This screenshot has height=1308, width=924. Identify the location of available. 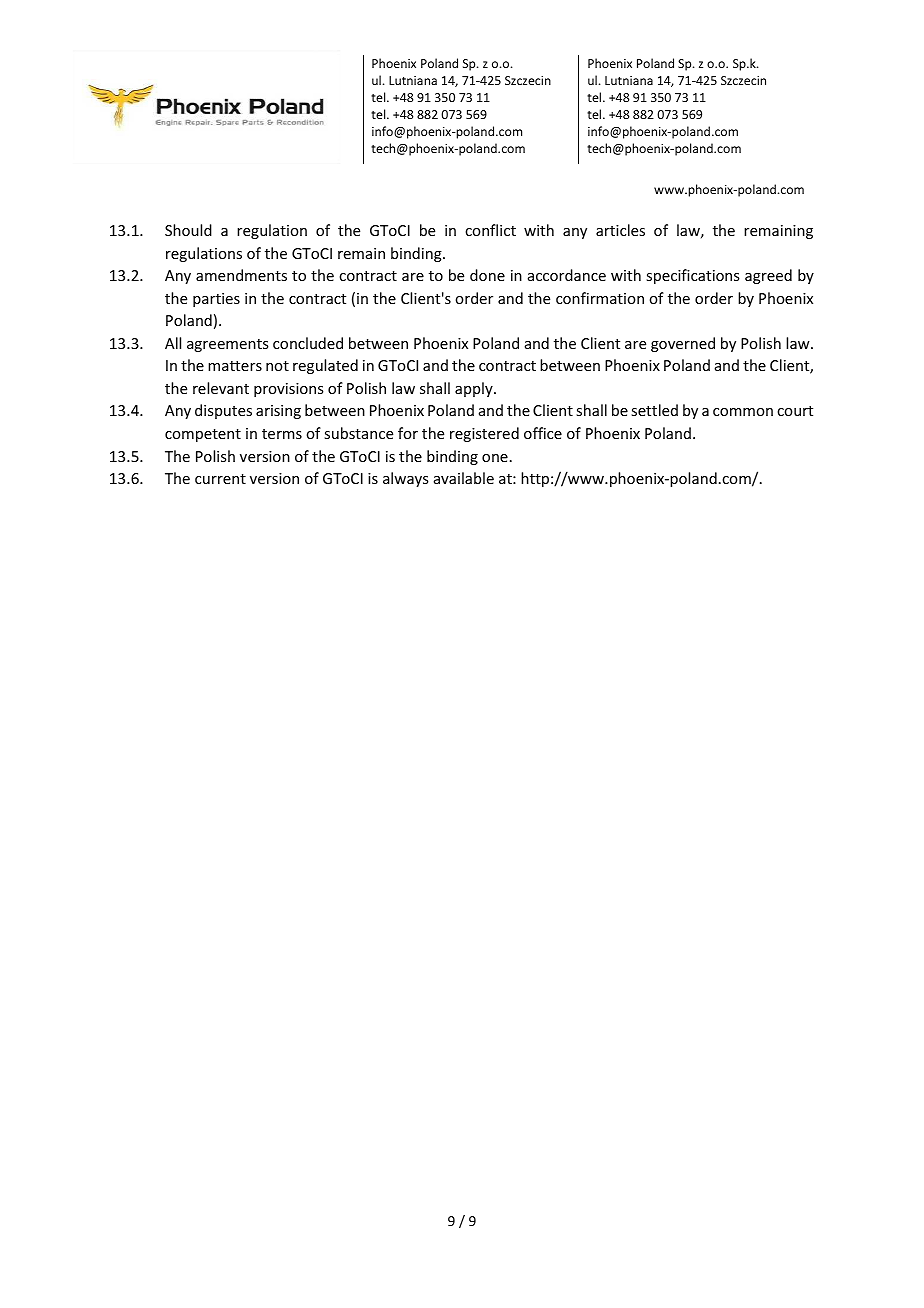
(464, 478).
